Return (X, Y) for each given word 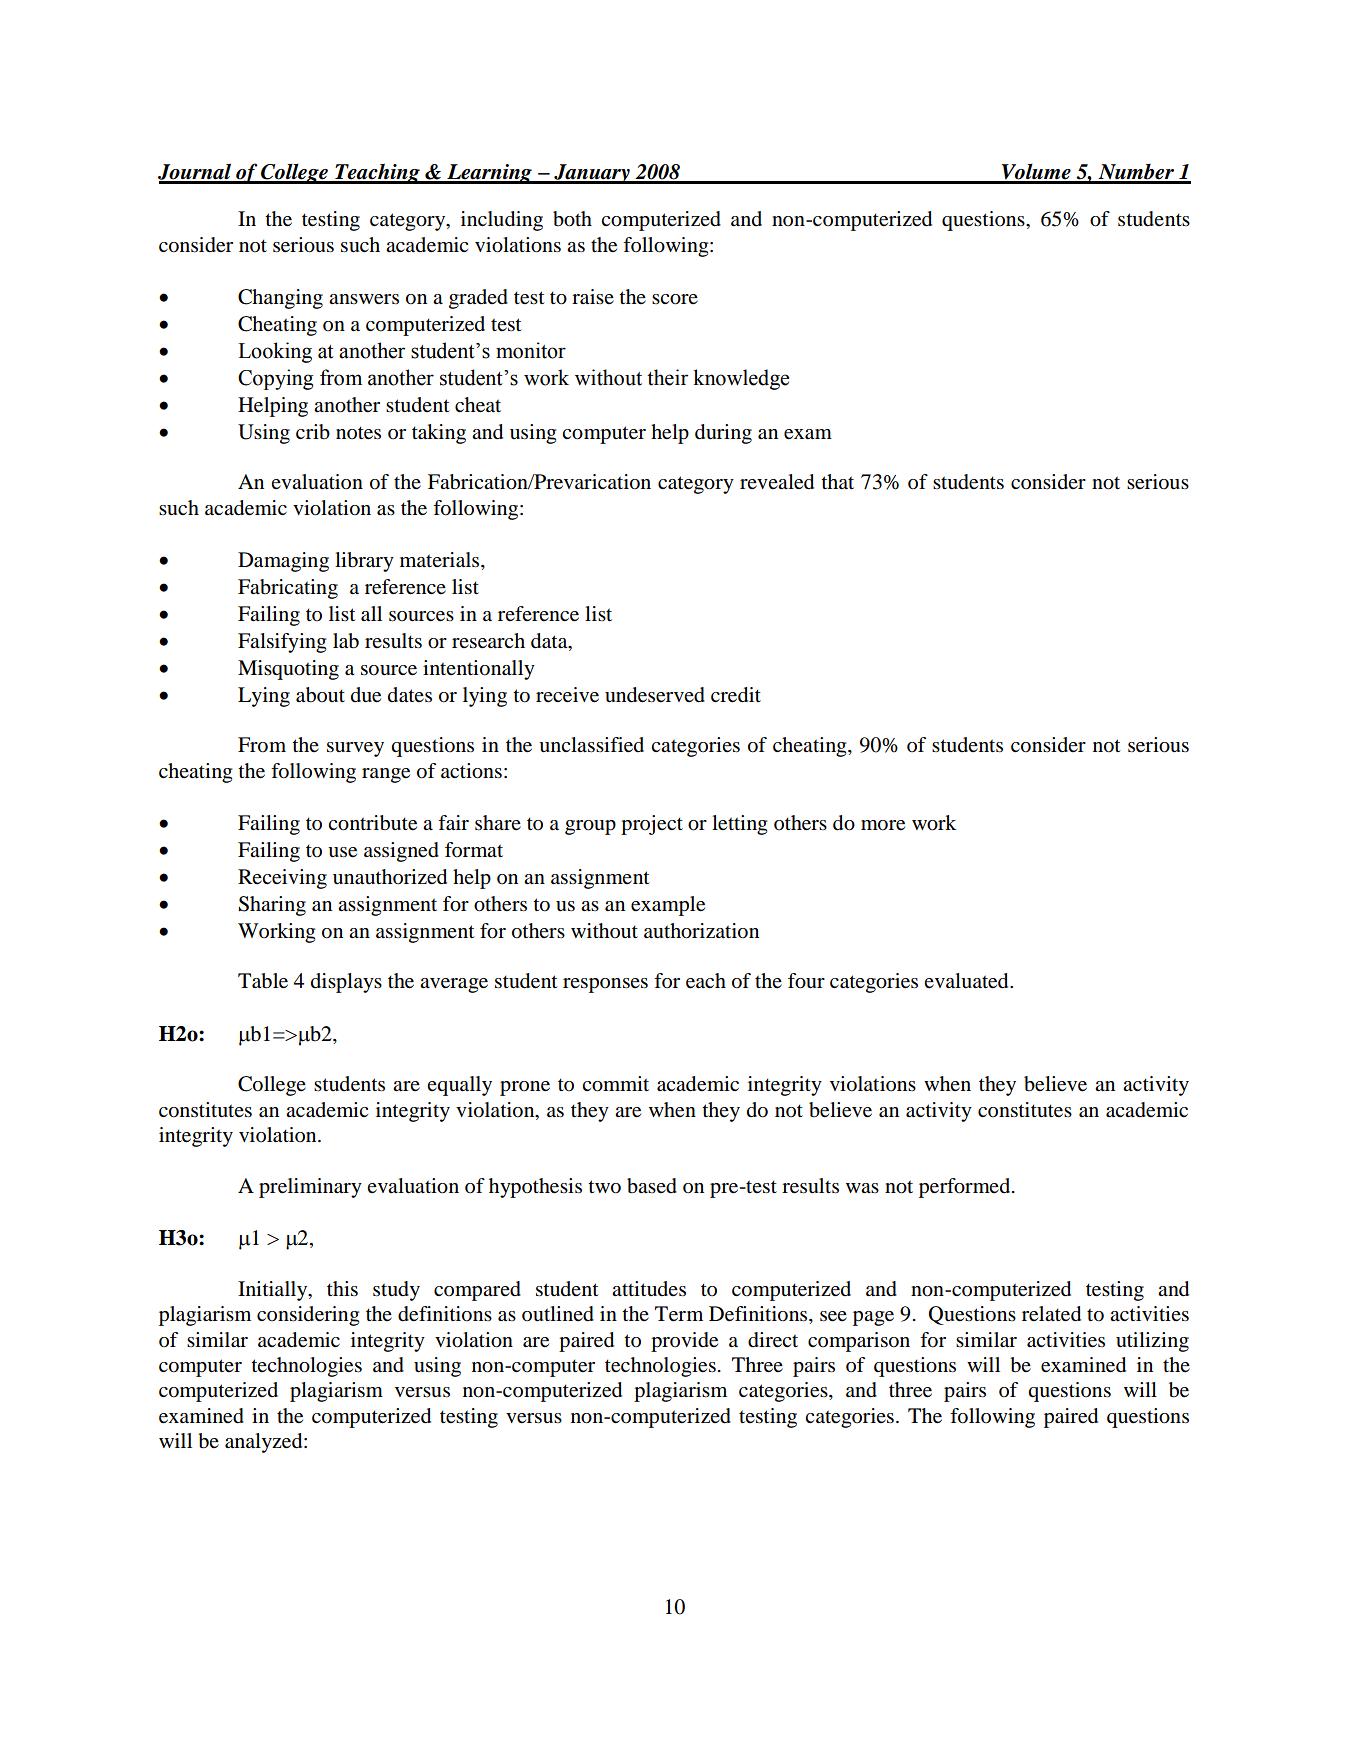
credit (736, 695)
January (592, 174)
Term (679, 1314)
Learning (489, 174)
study (396, 1291)
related (1051, 1314)
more (883, 825)
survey (355, 749)
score (675, 299)
